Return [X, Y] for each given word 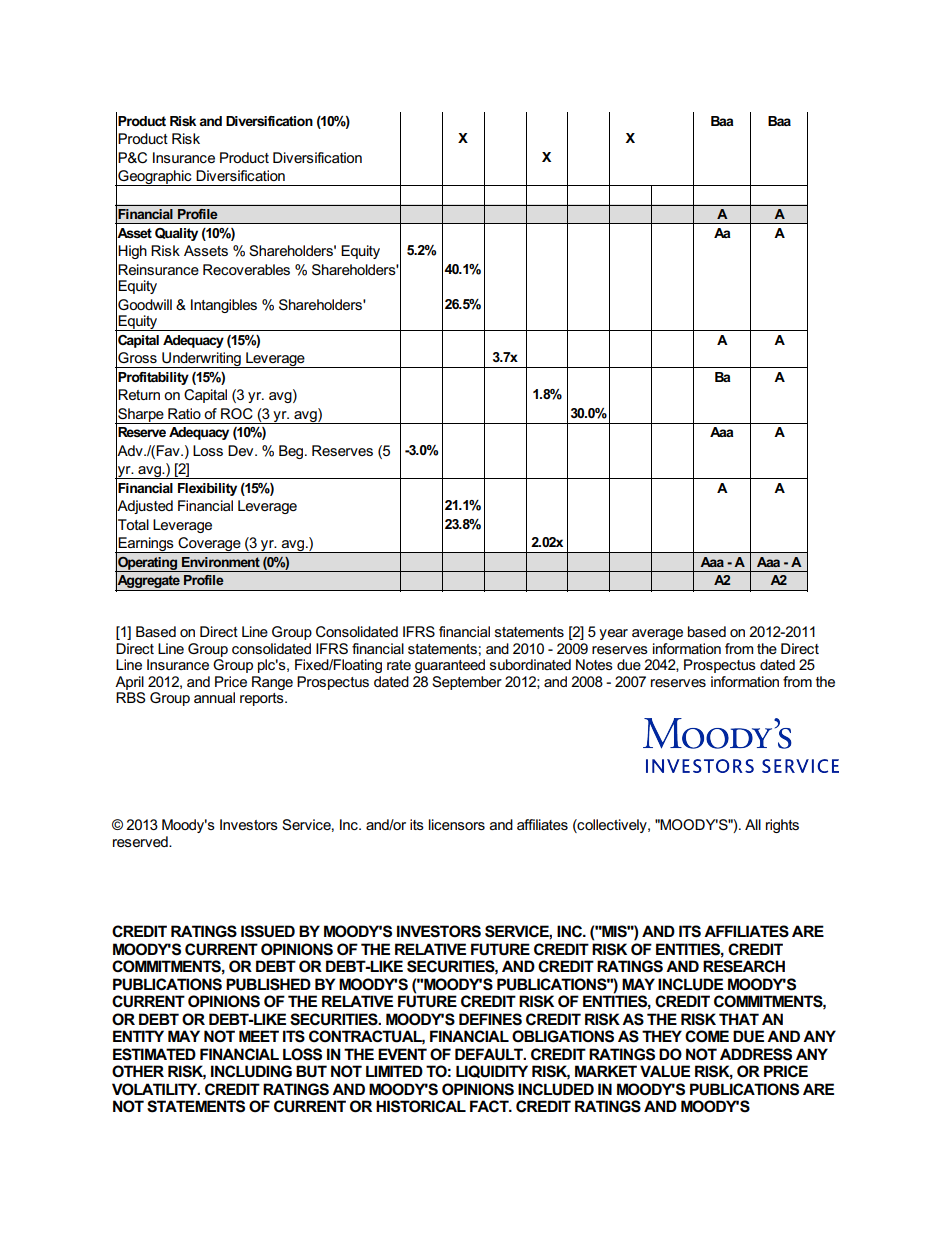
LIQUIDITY [492, 1071]
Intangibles [224, 306]
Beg [292, 452]
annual [214, 697]
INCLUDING [251, 1071]
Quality [176, 234]
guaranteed [450, 666]
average [657, 634]
